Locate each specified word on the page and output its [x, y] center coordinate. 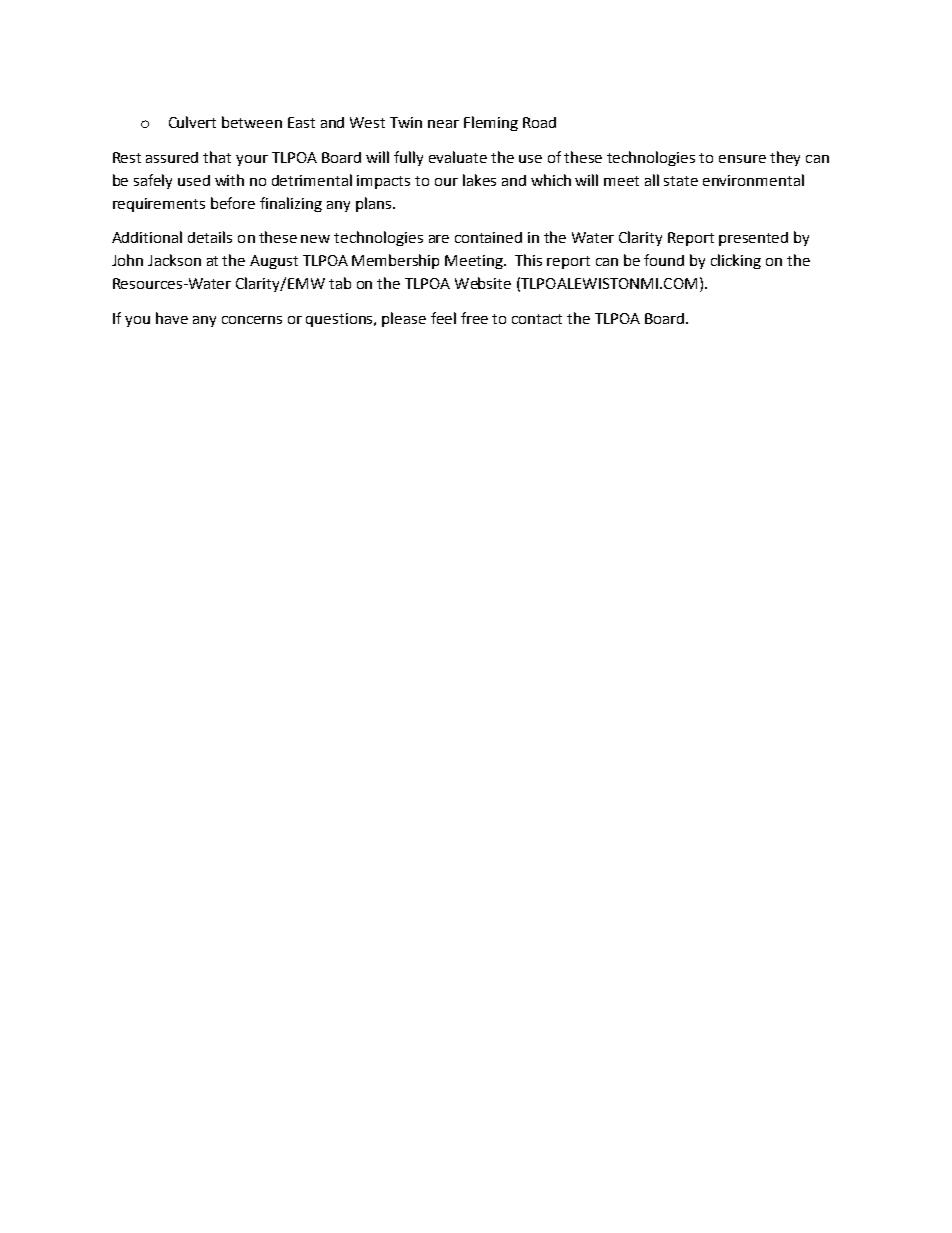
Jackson [174, 260]
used [194, 180]
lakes [479, 180]
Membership [395, 261]
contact [537, 319]
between [252, 122]
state [681, 181]
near [443, 124]
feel [443, 318]
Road [539, 122]
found [664, 260]
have [172, 318]
